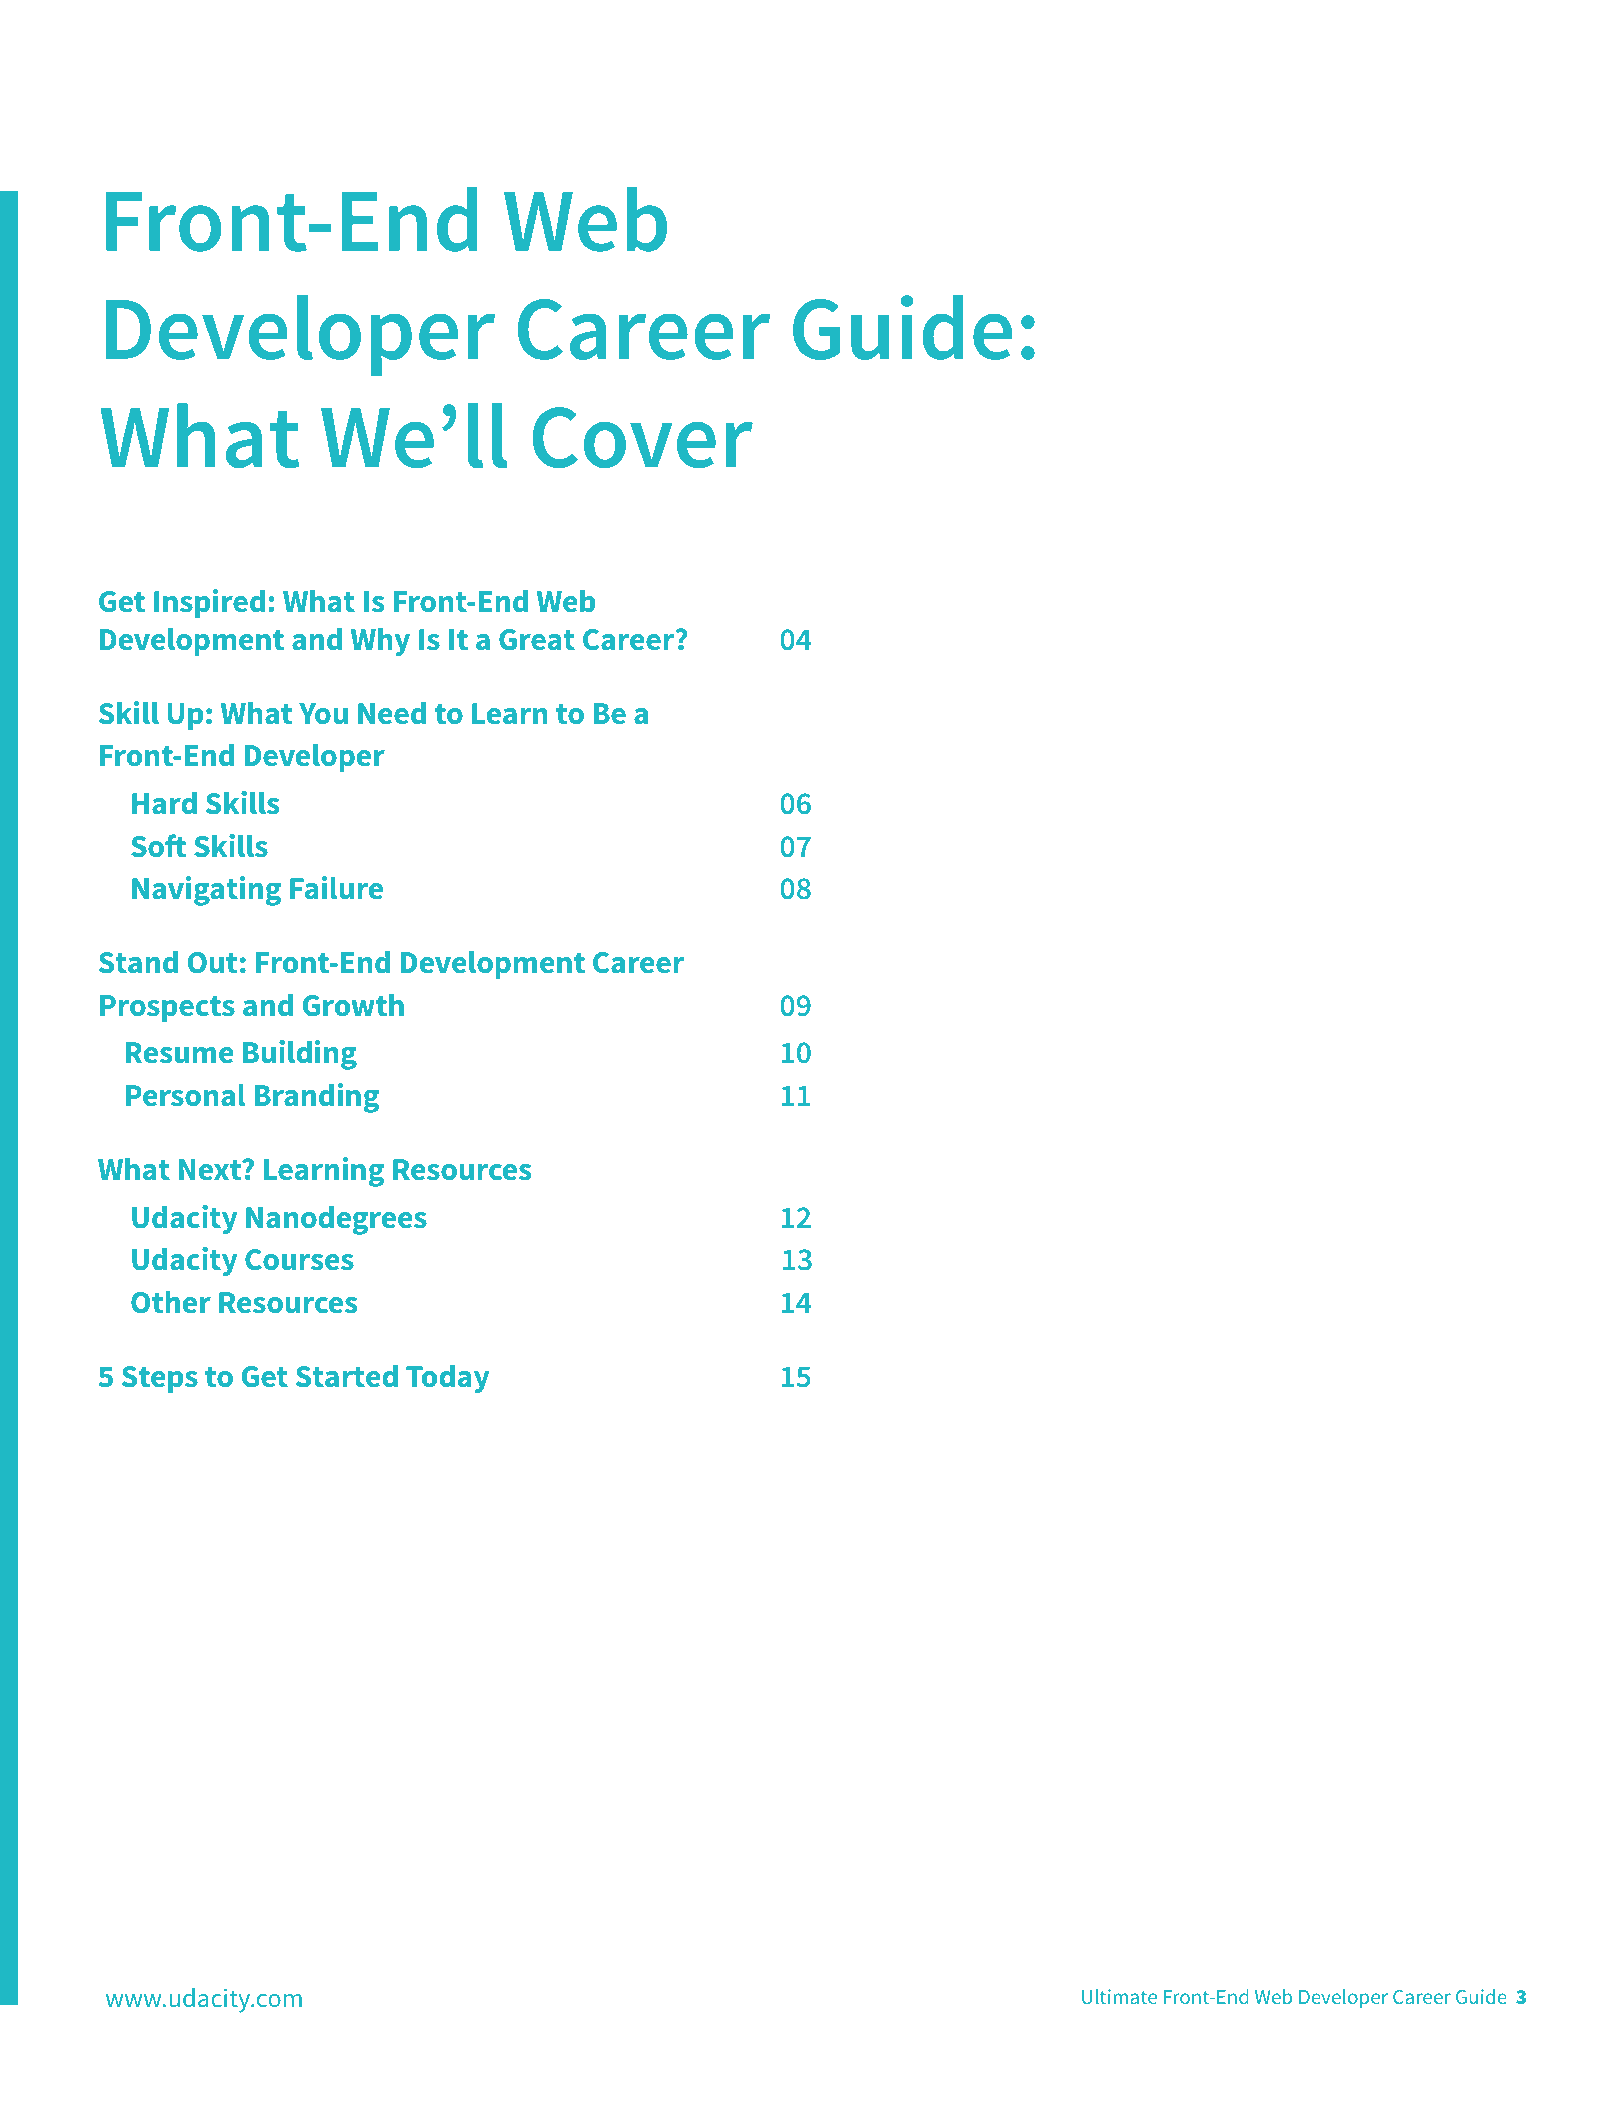 The image size is (1624, 2101). Describe the element at coordinates (209, 603) in the image. I see `Inspired` at that location.
